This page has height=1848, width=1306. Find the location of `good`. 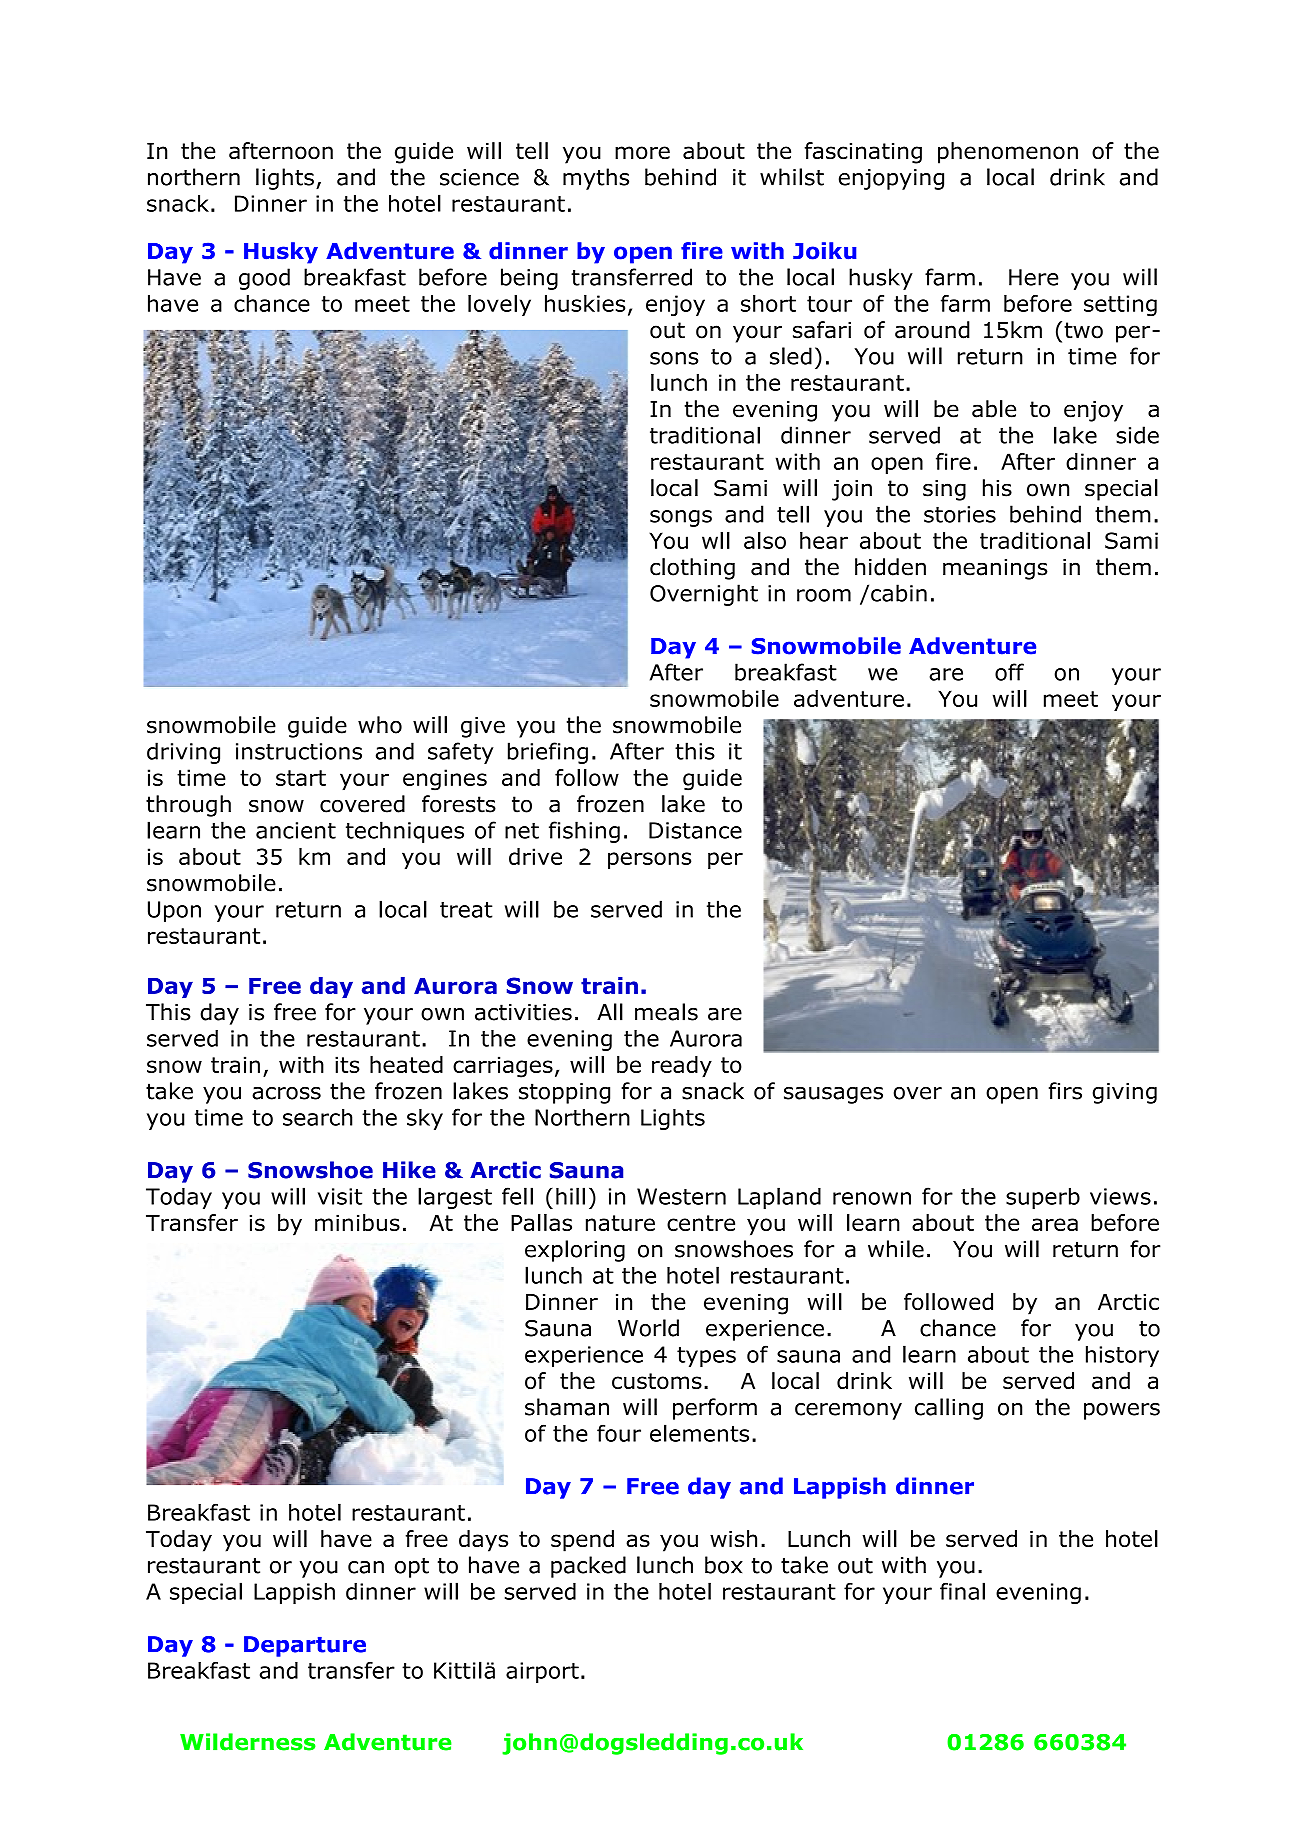

good is located at coordinates (264, 279).
